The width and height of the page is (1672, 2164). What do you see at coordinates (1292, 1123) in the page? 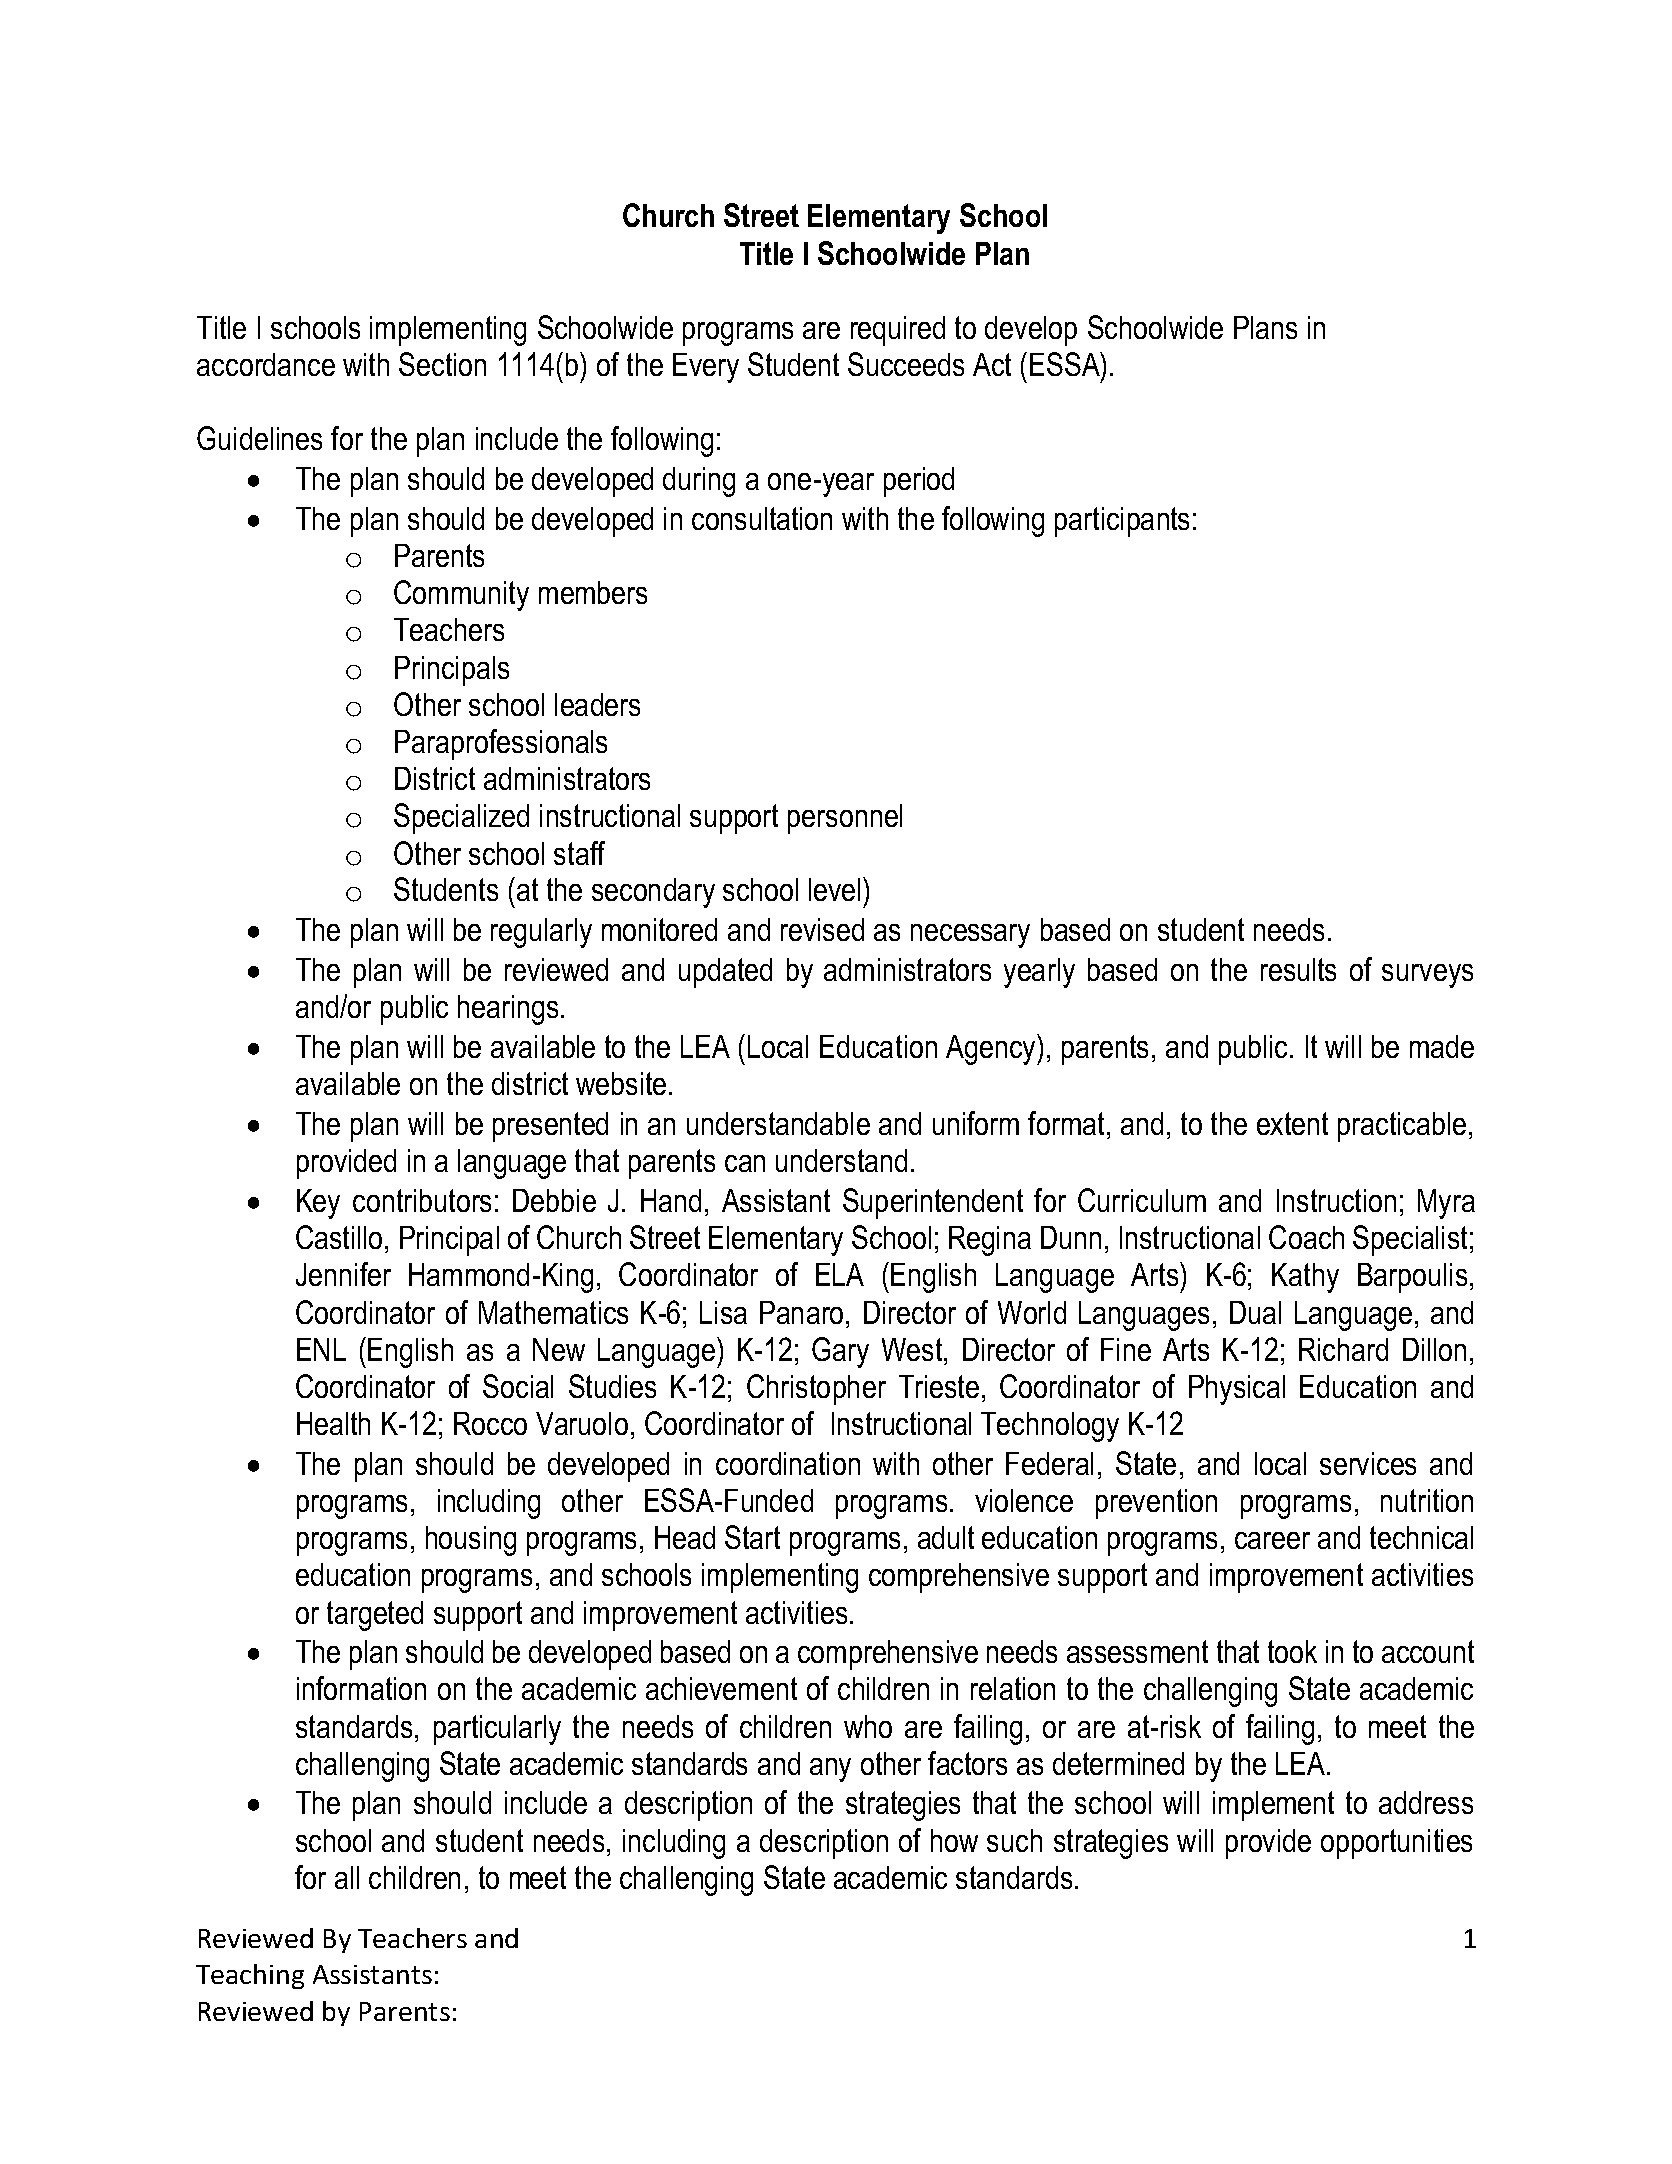
I see `extent` at bounding box center [1292, 1123].
